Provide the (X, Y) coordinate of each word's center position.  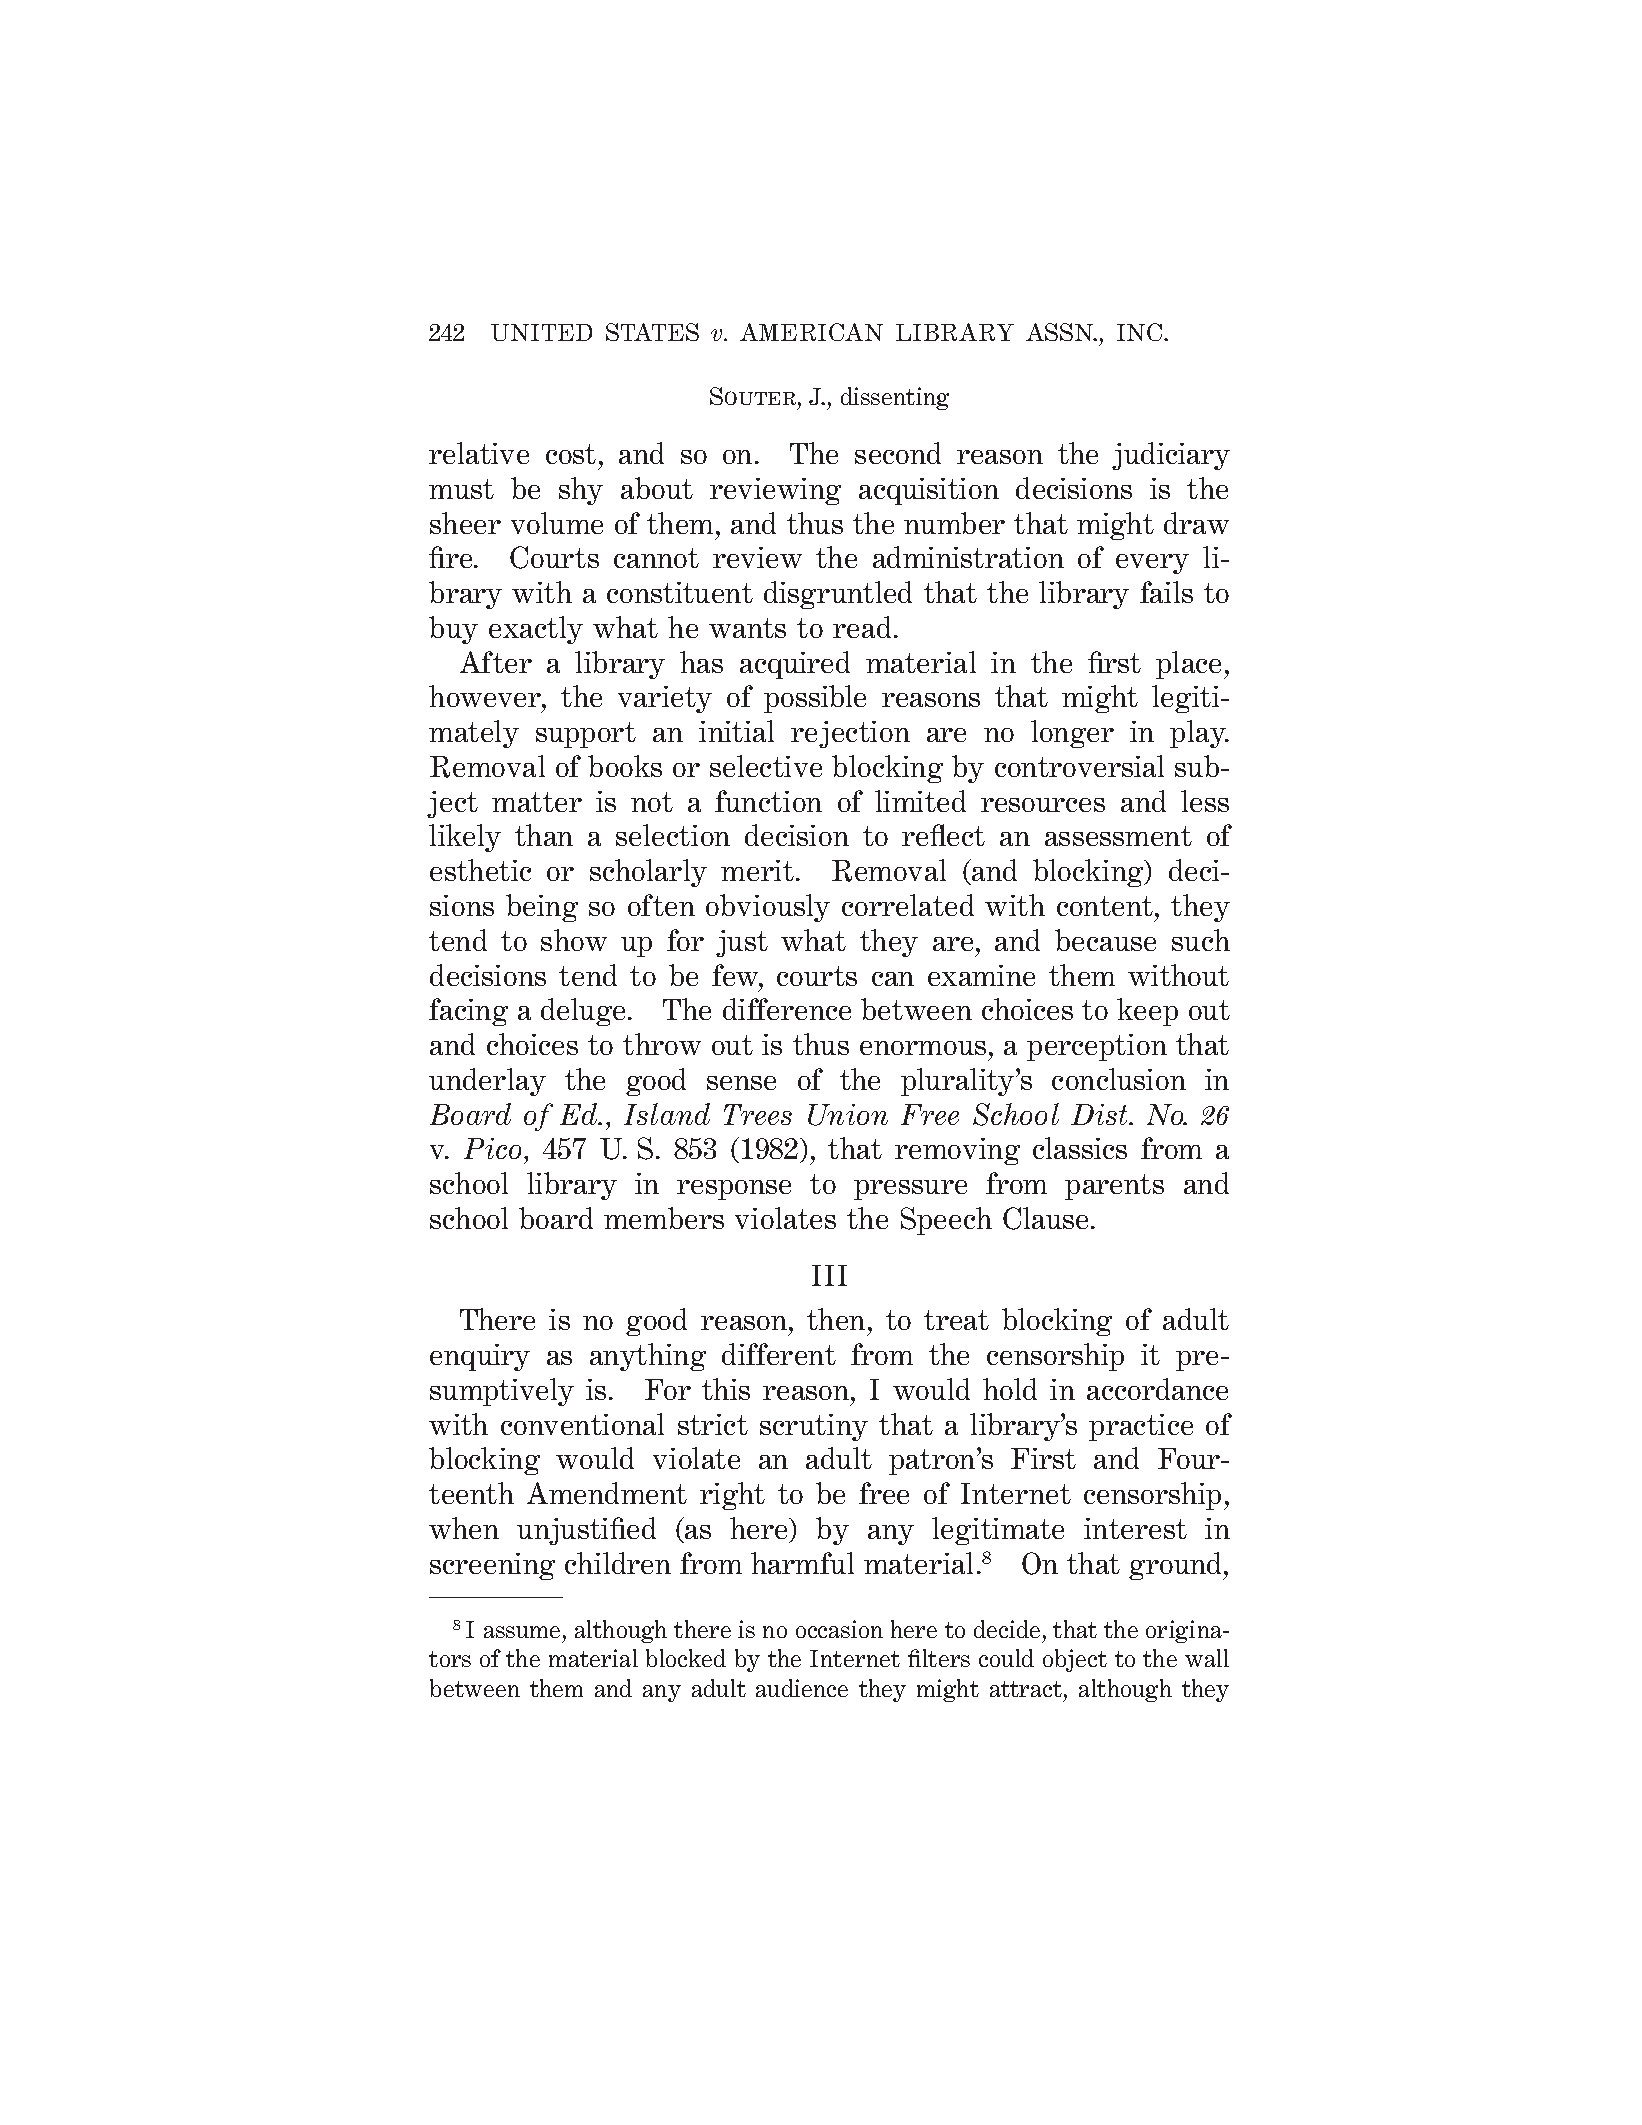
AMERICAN (811, 332)
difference (787, 1009)
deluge (583, 1012)
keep (1147, 1012)
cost (571, 454)
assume (522, 1632)
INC (1141, 332)
